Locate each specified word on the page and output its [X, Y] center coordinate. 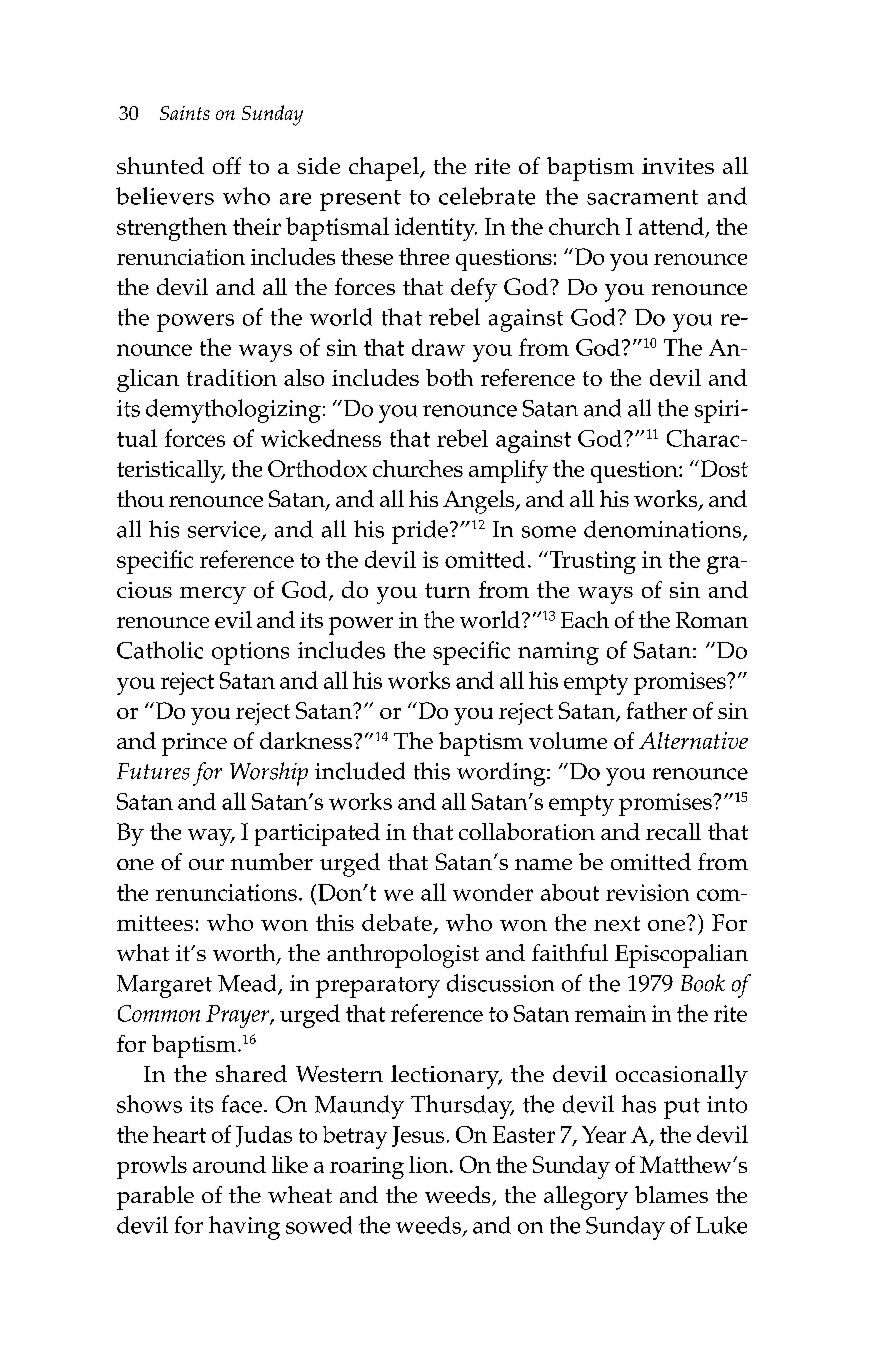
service [224, 529]
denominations [664, 530]
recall [673, 831]
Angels [480, 502]
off [227, 165]
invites [678, 166]
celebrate [487, 196]
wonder [493, 892]
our [206, 864]
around [229, 1164]
